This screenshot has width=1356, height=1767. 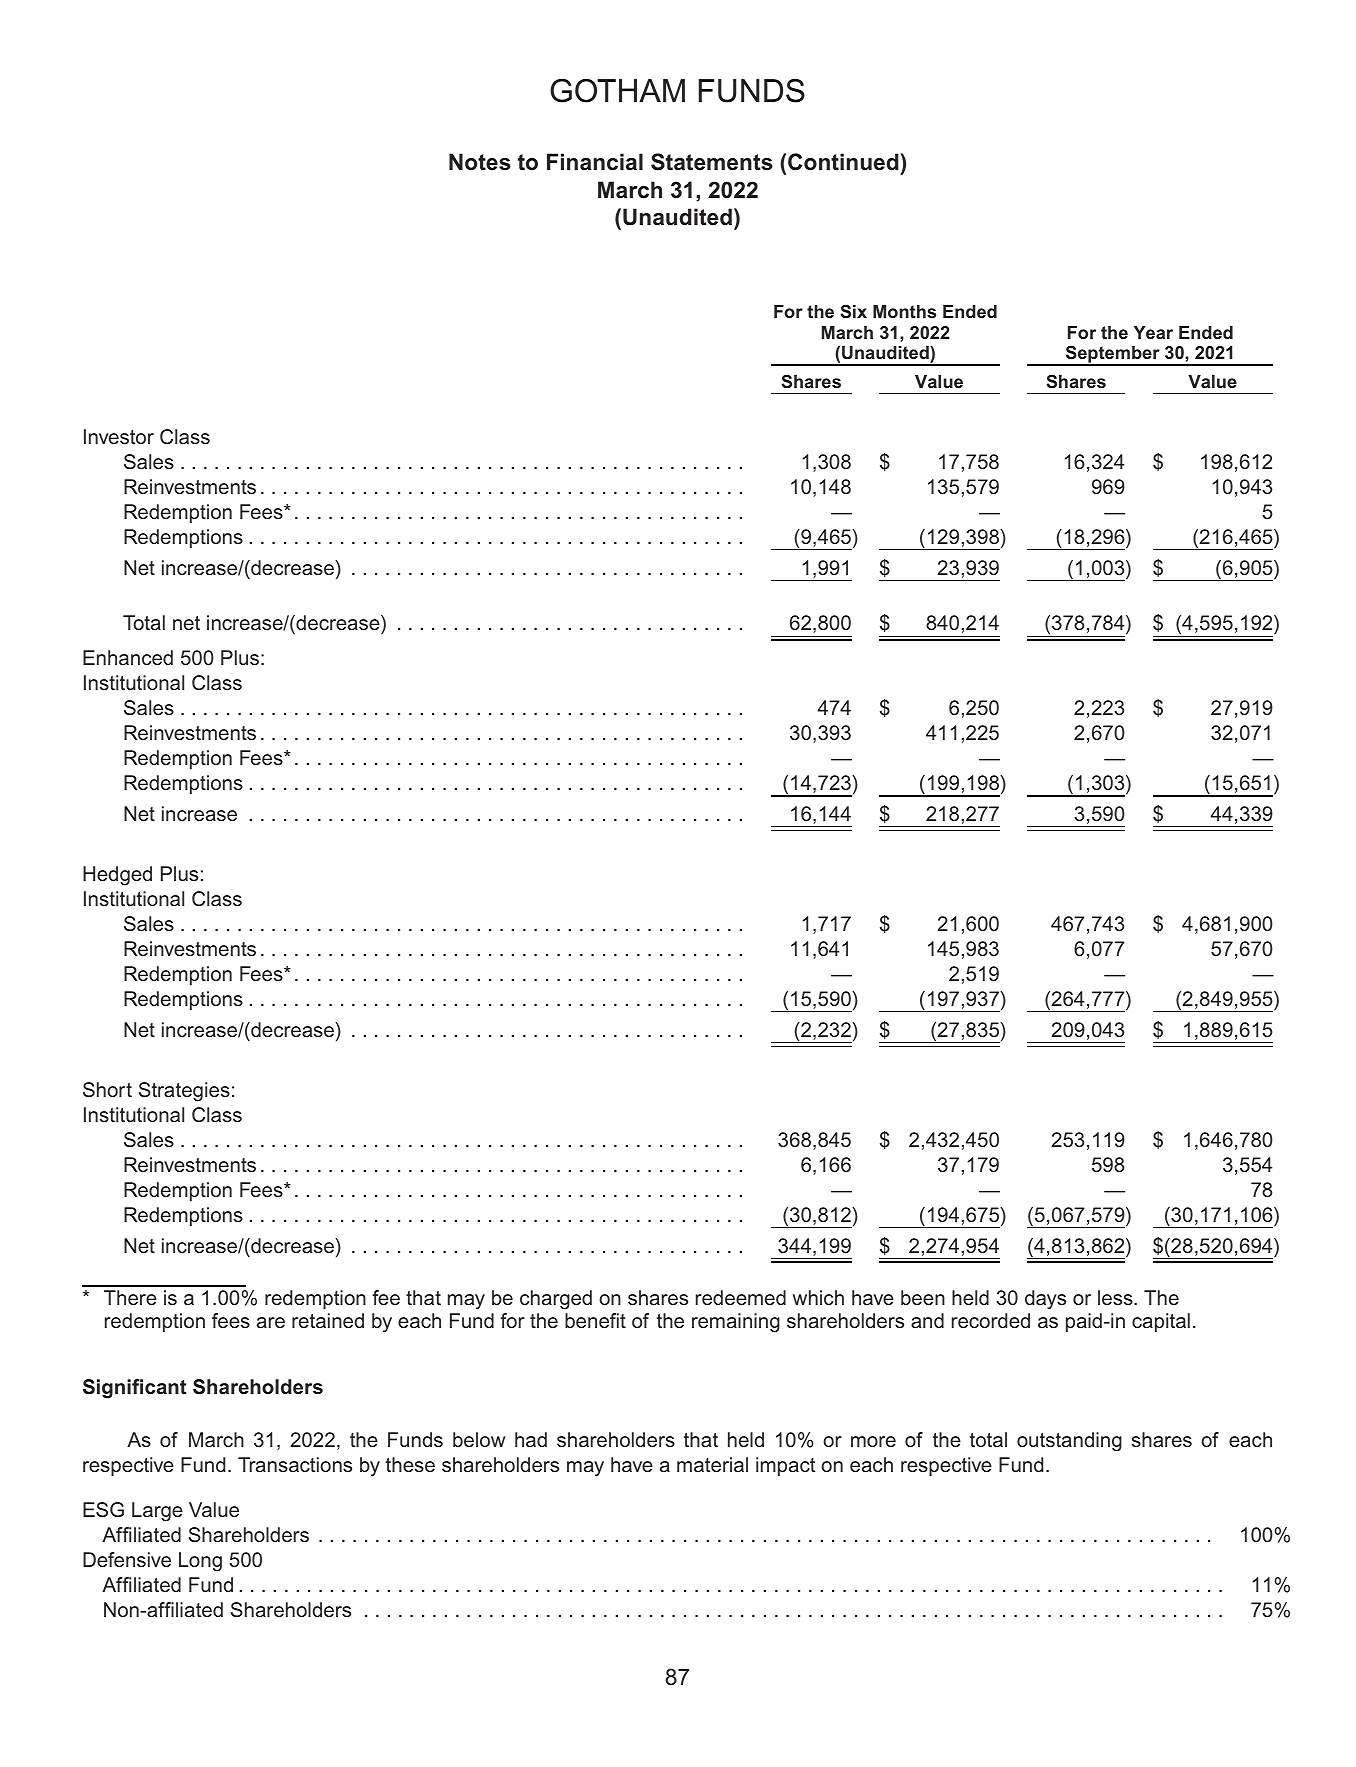 I want to click on Hedged, so click(x=117, y=876).
